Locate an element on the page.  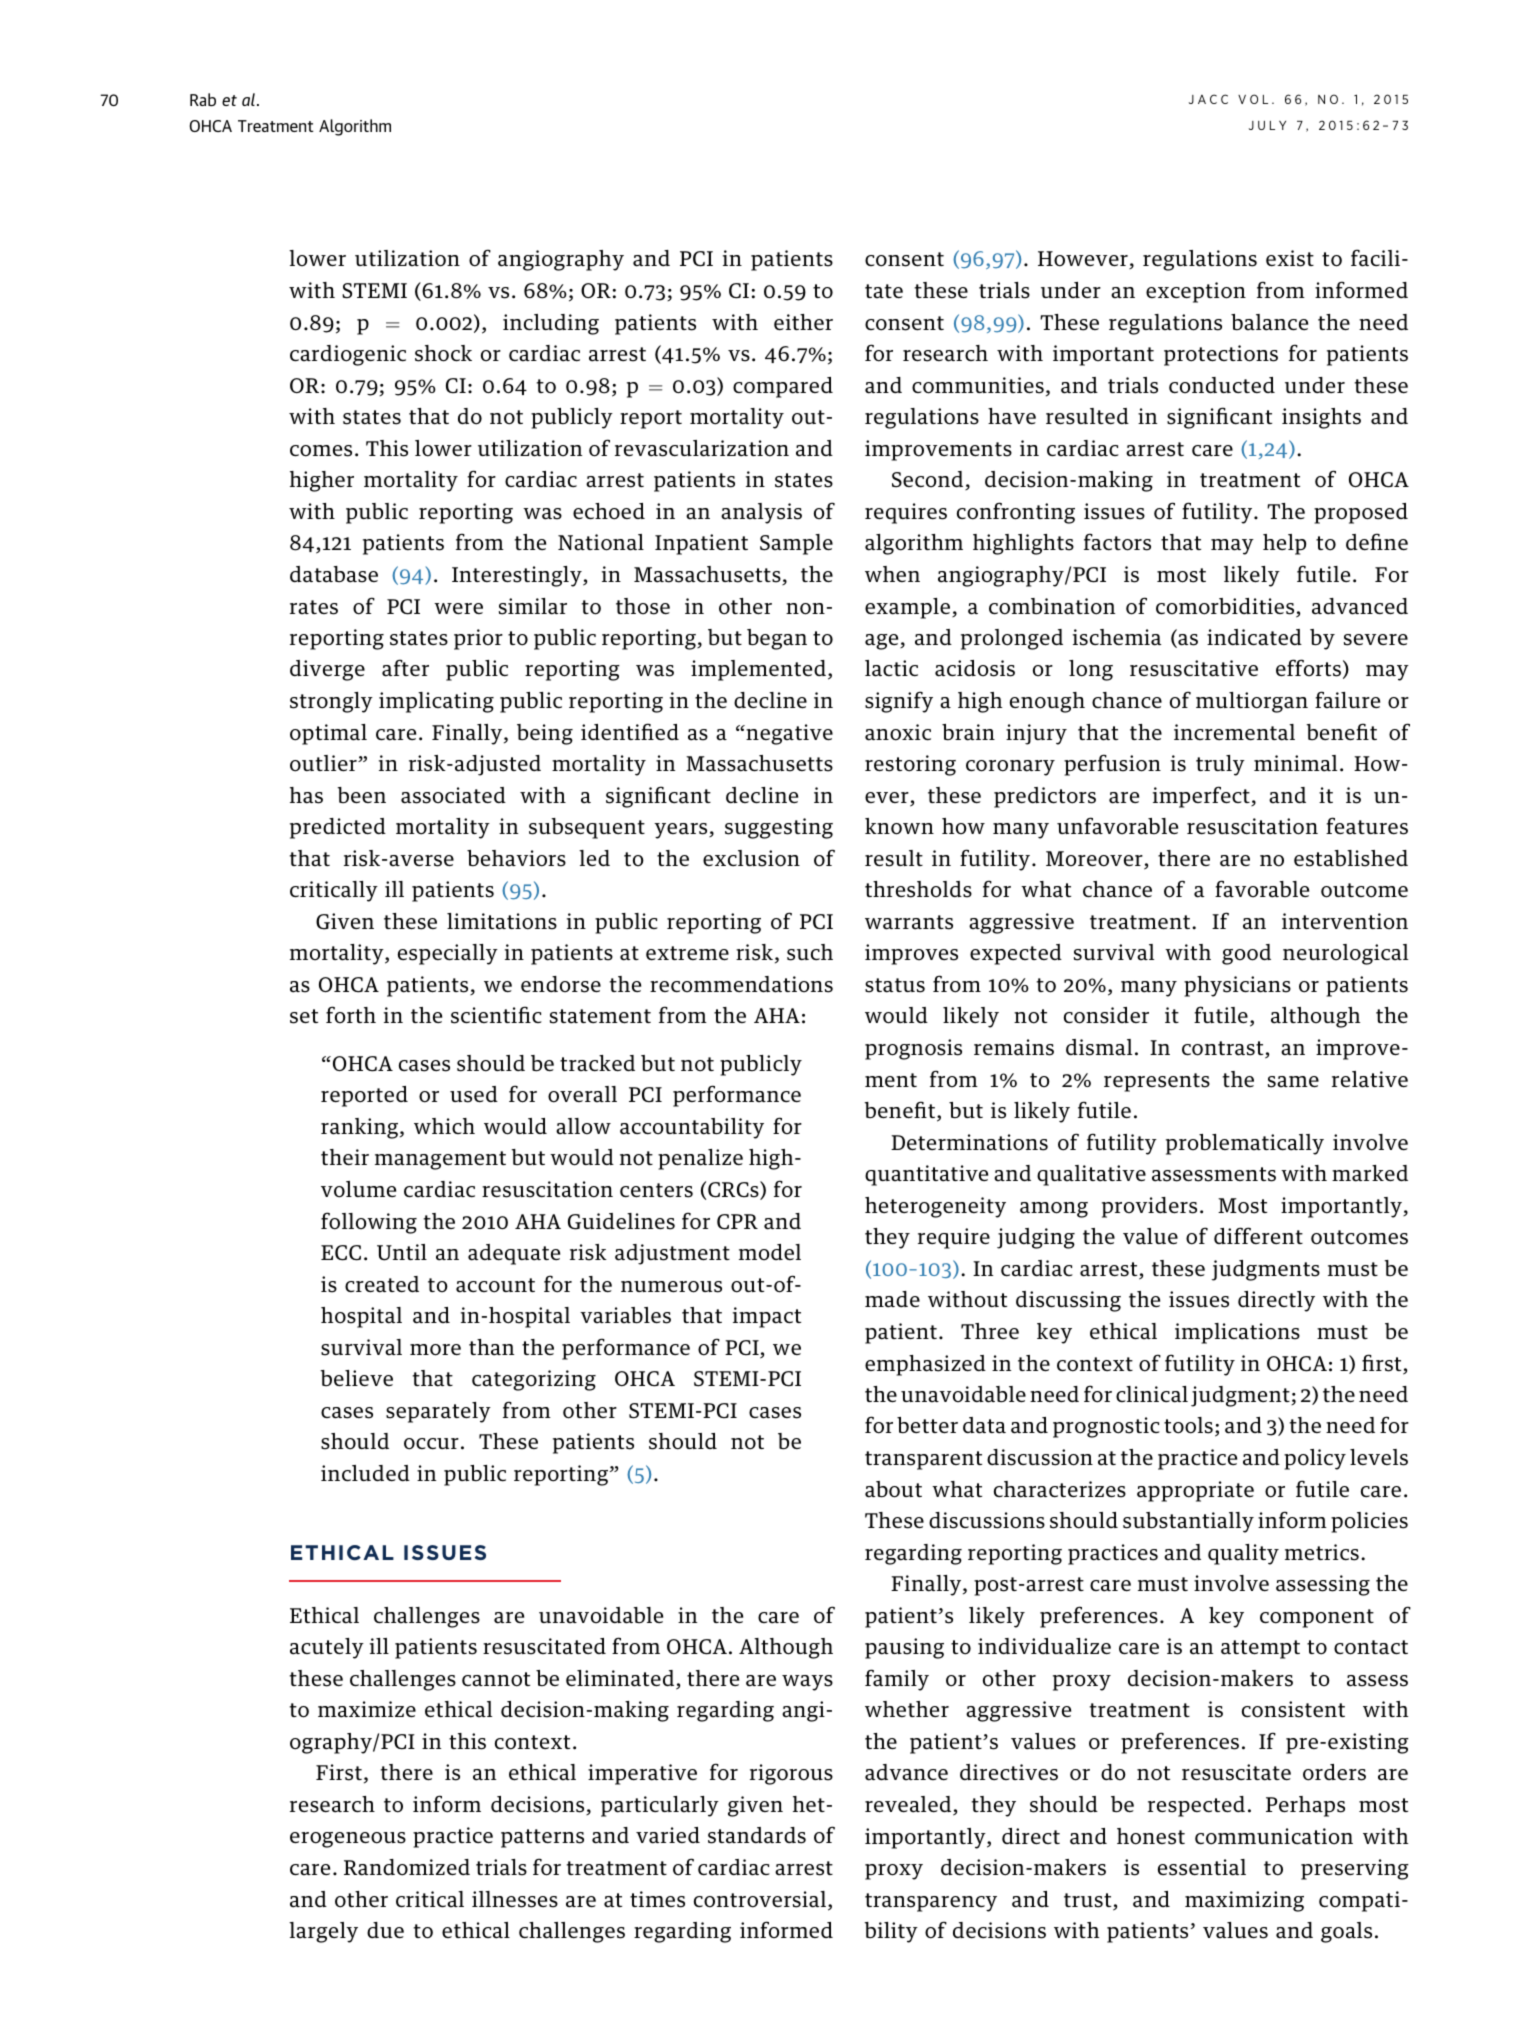
JULY is located at coordinates (1267, 125).
